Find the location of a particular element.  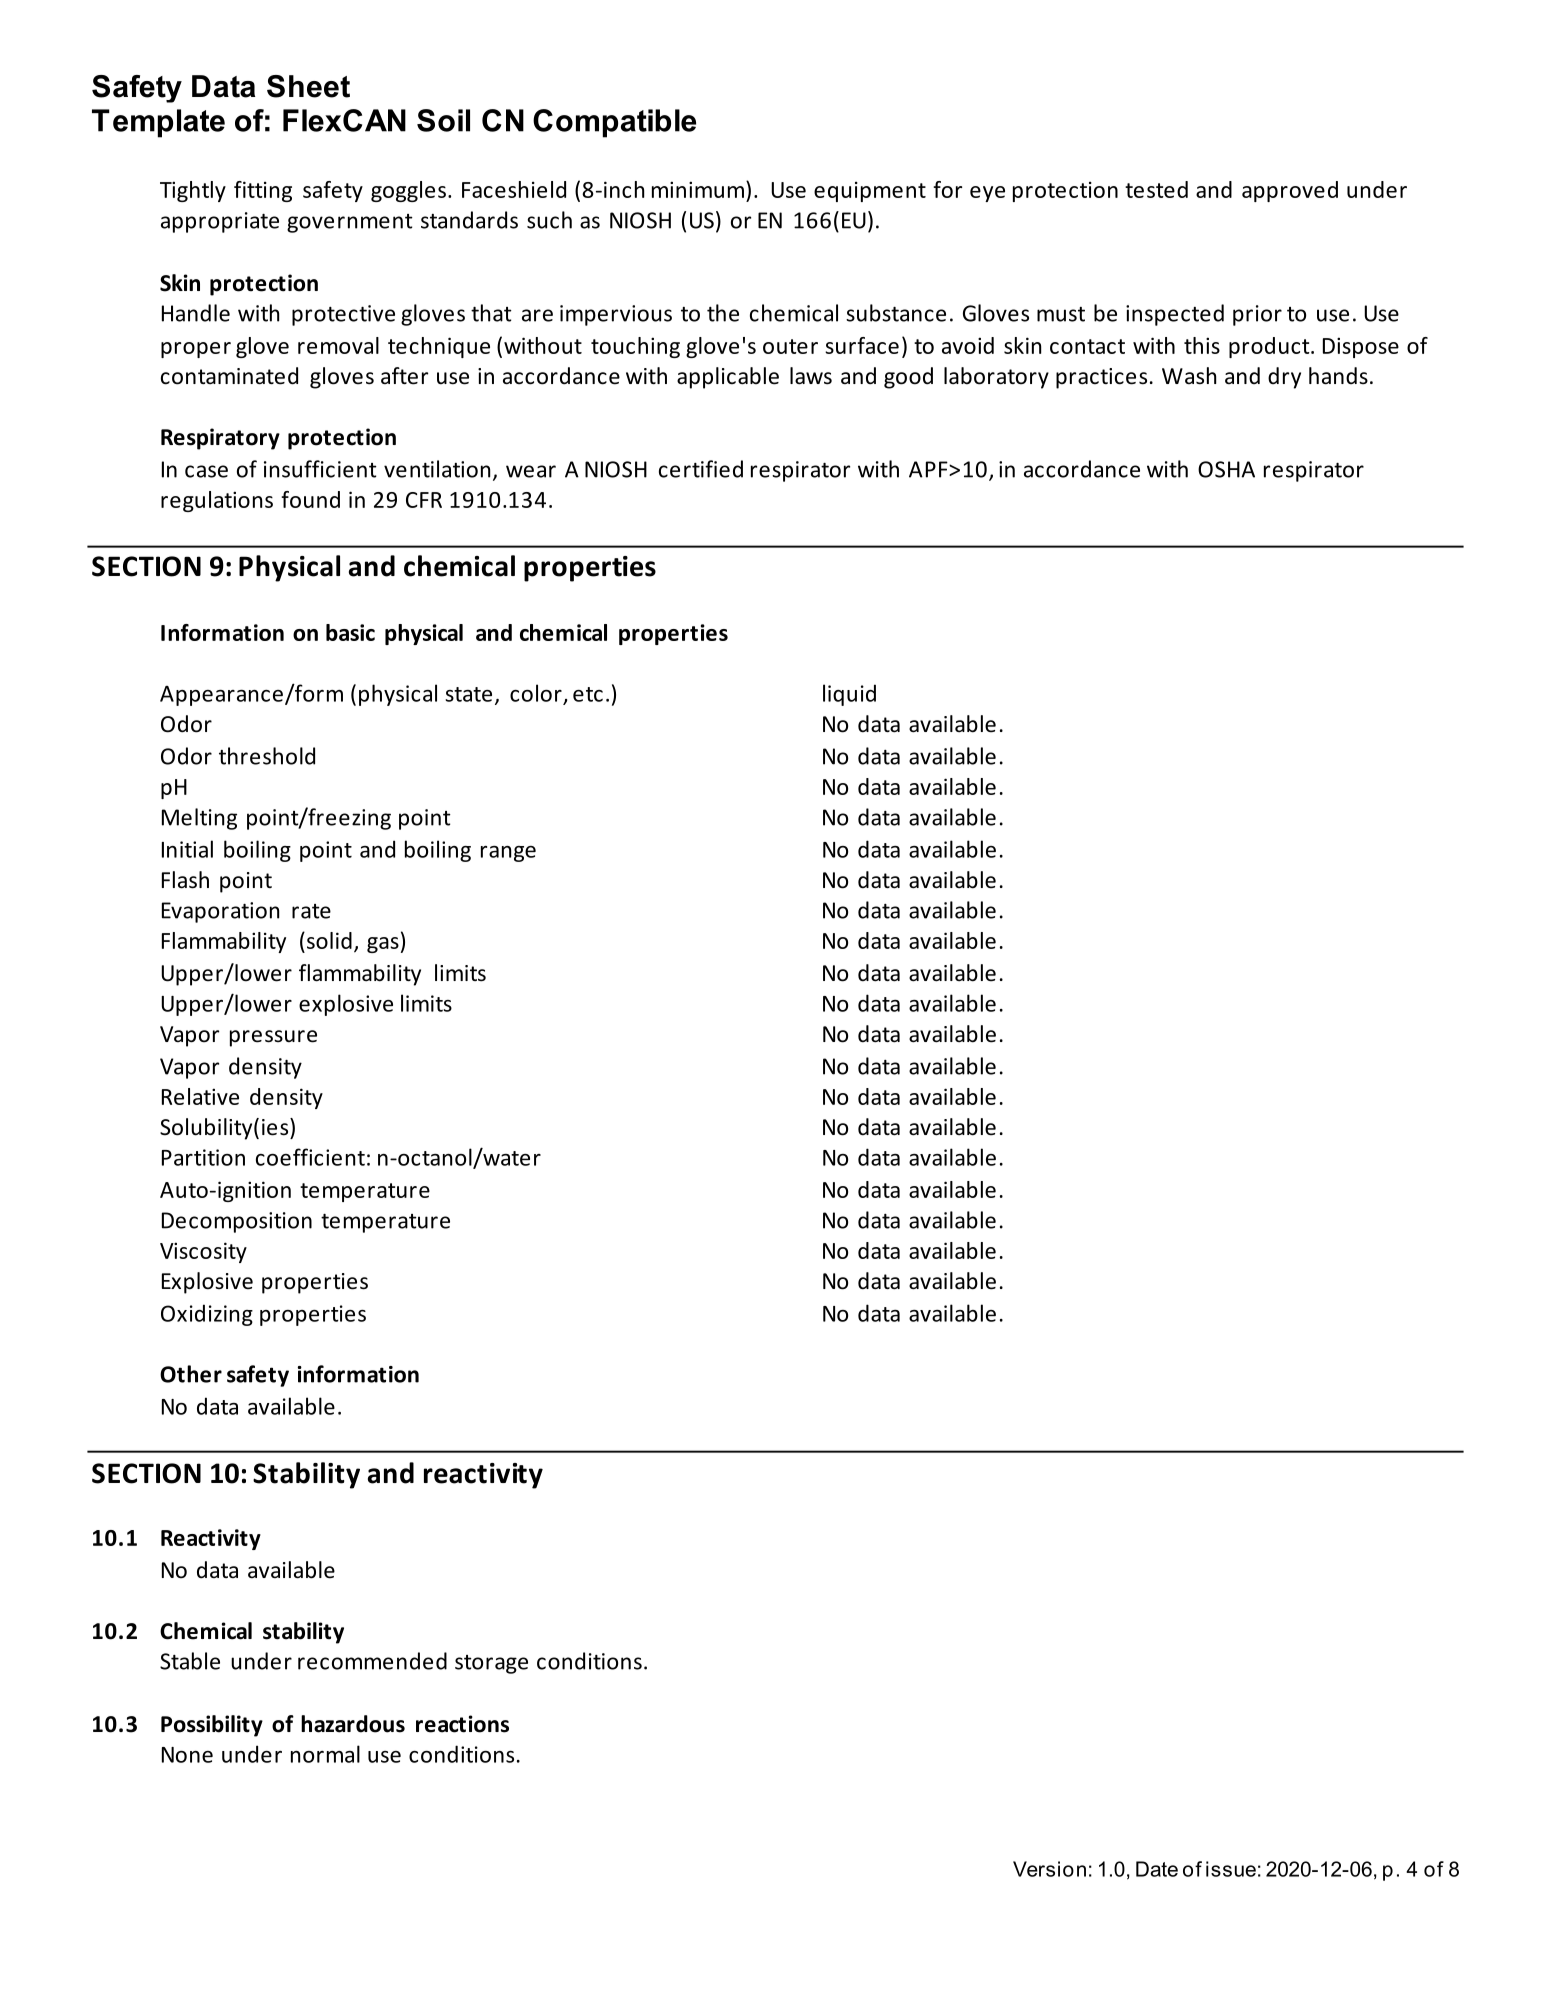

normal is located at coordinates (325, 1754).
